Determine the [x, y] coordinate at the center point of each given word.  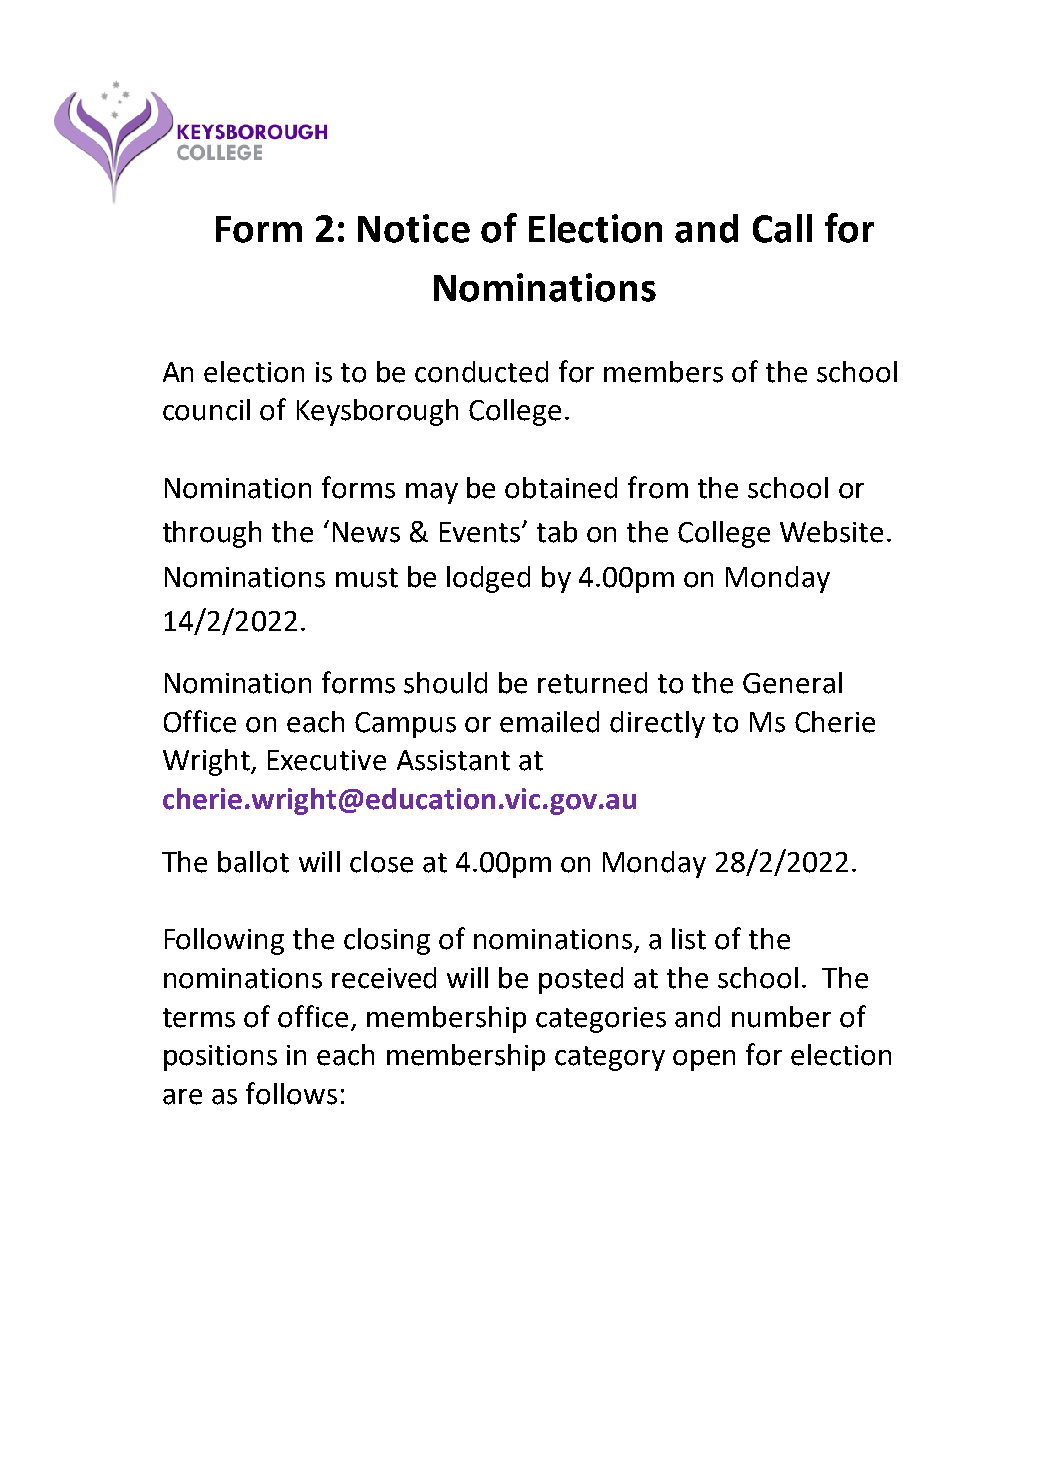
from [658, 487]
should [445, 683]
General [792, 683]
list [689, 939]
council [206, 410]
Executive [327, 760]
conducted [481, 372]
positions [220, 1058]
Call [782, 228]
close [381, 862]
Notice [414, 228]
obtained [561, 488]
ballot [253, 862]
